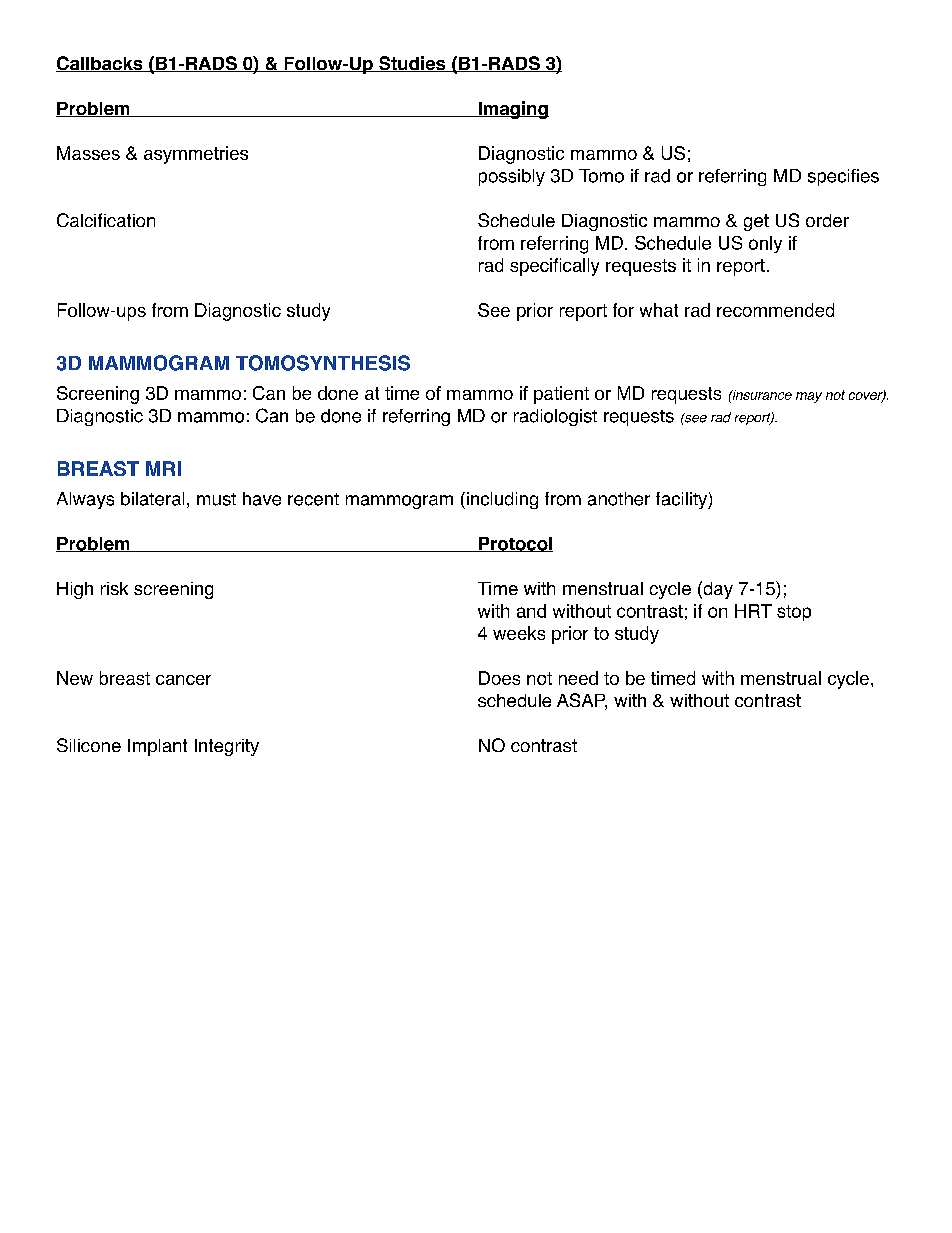 The image size is (952, 1233). What do you see at coordinates (809, 397) in the image?
I see `may` at bounding box center [809, 397].
